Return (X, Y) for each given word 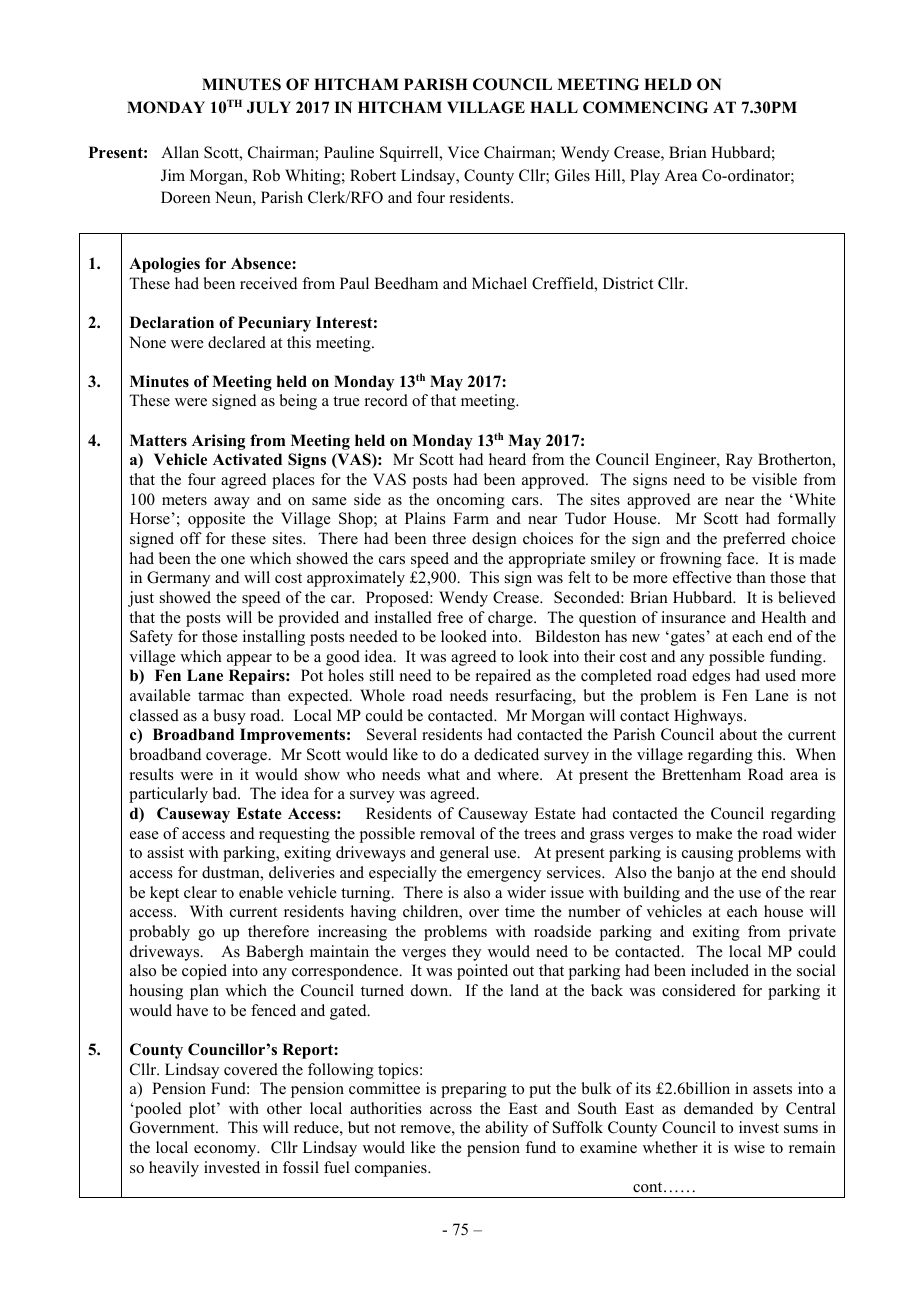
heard (507, 459)
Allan (180, 152)
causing (707, 854)
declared (237, 342)
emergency (504, 876)
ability (506, 1129)
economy (226, 1151)
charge (511, 619)
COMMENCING (645, 107)
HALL (554, 107)
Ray (739, 461)
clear (200, 892)
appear (249, 660)
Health (783, 617)
